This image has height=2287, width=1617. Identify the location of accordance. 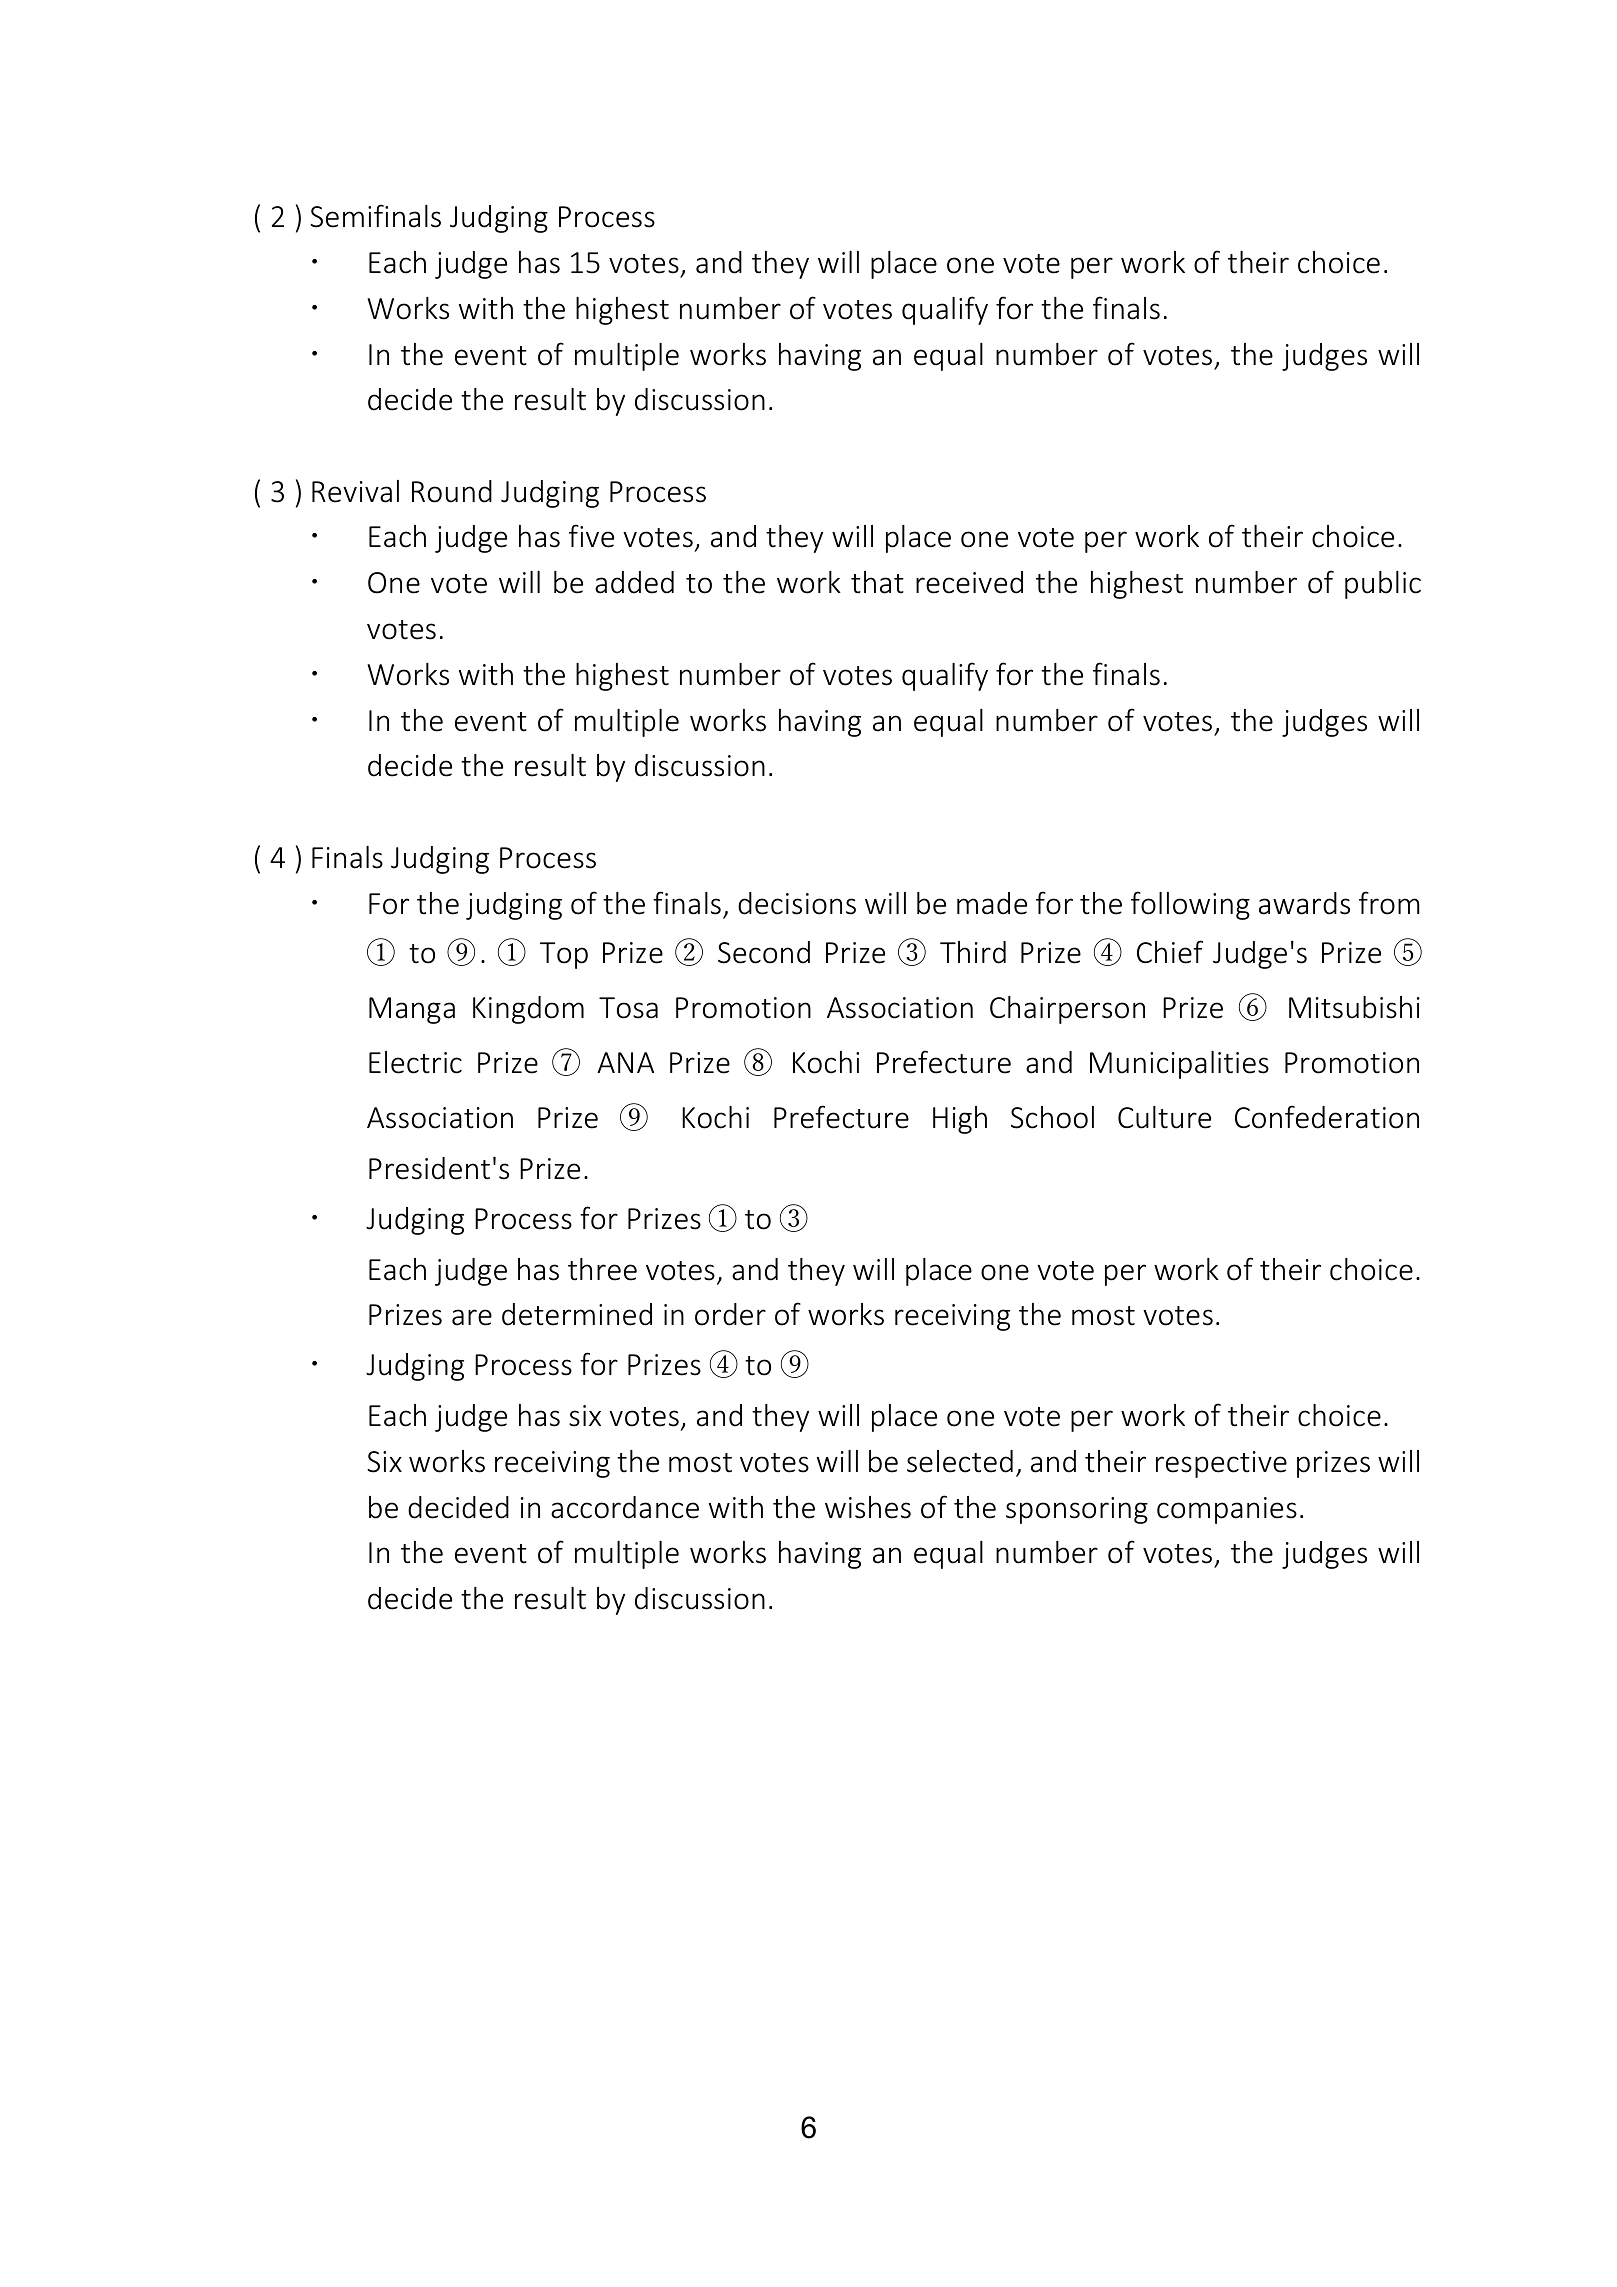
(625, 1507).
